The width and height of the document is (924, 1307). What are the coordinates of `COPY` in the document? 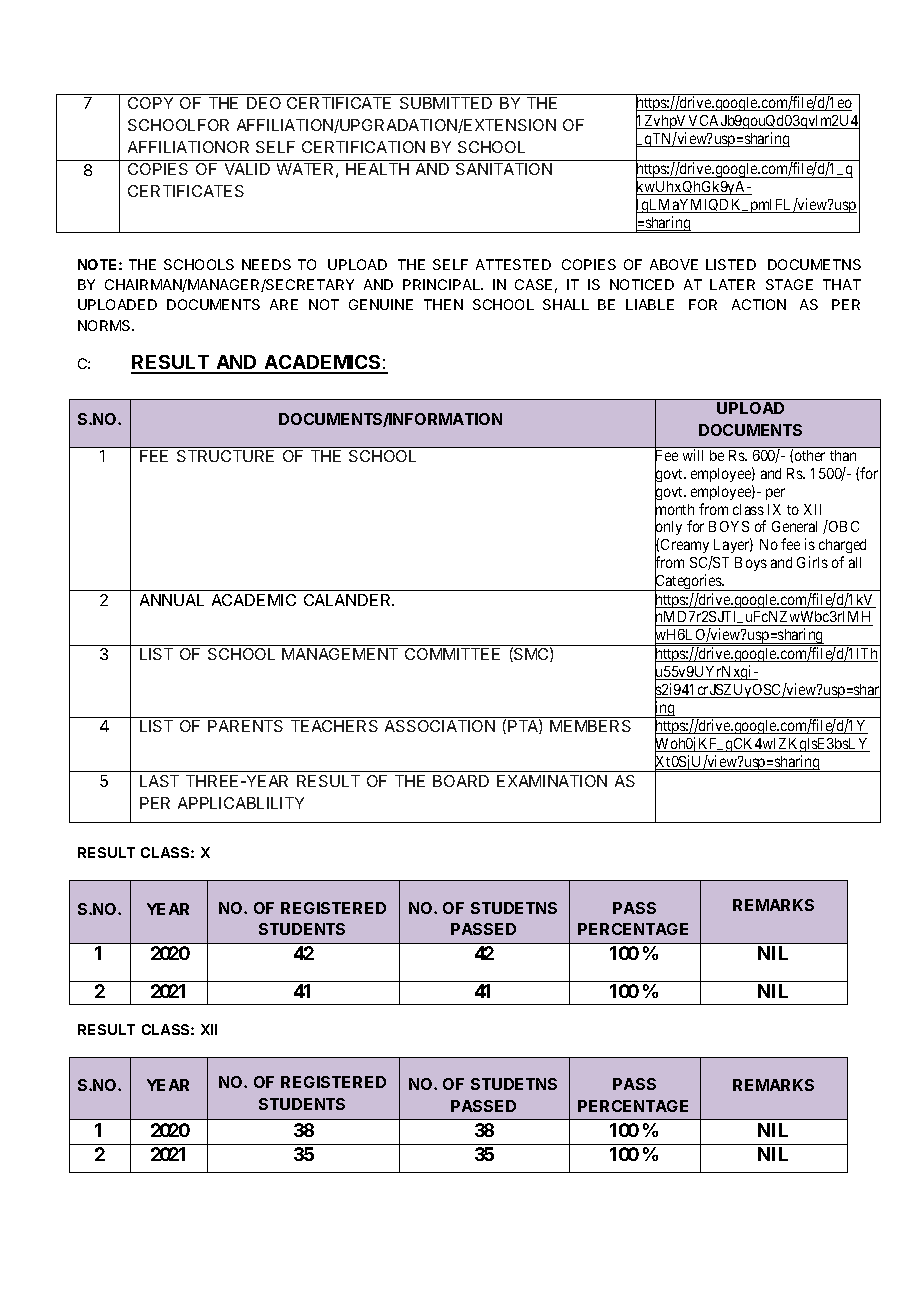 It's located at (150, 103).
